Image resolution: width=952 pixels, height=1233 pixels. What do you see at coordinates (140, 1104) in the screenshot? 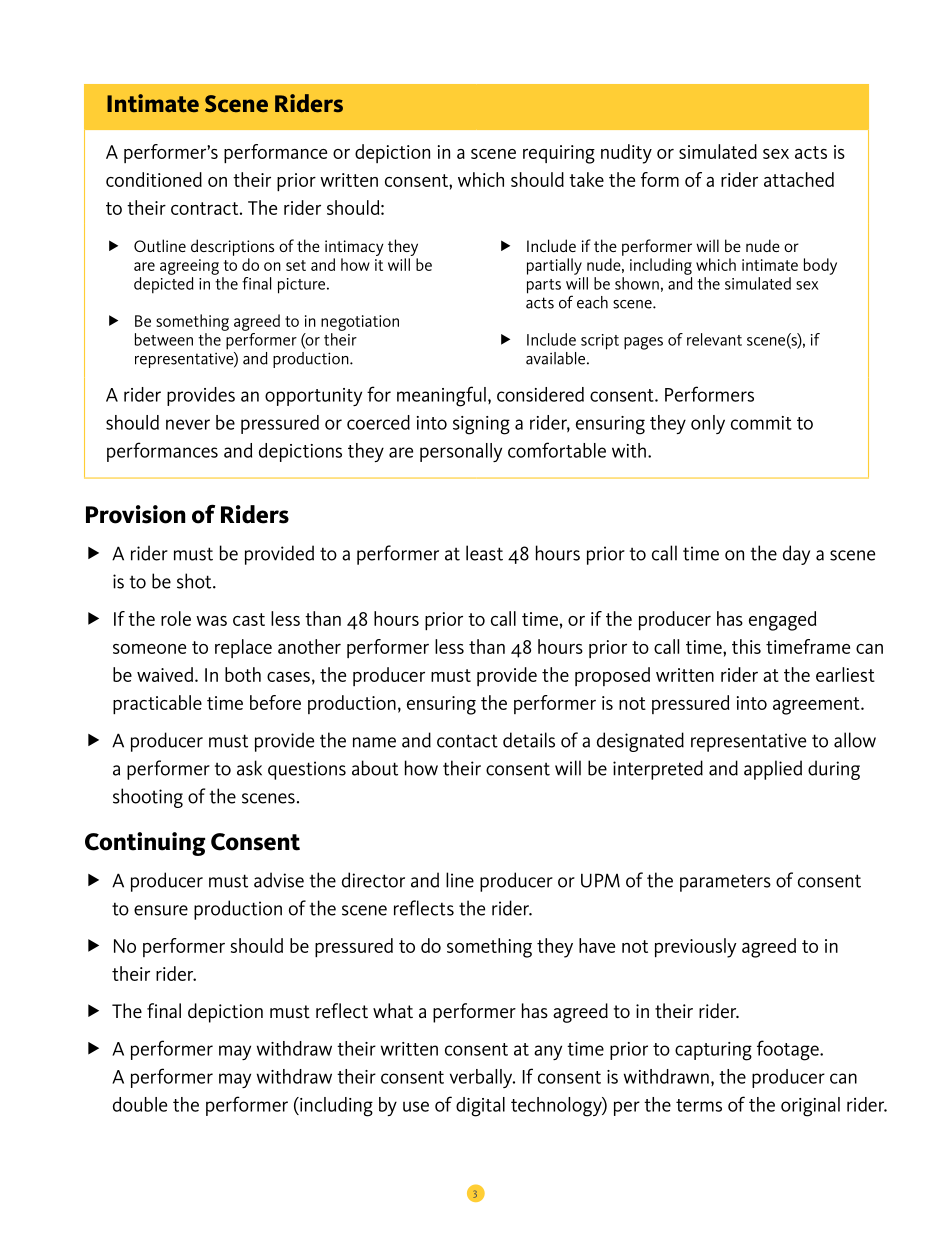
I see `double` at bounding box center [140, 1104].
